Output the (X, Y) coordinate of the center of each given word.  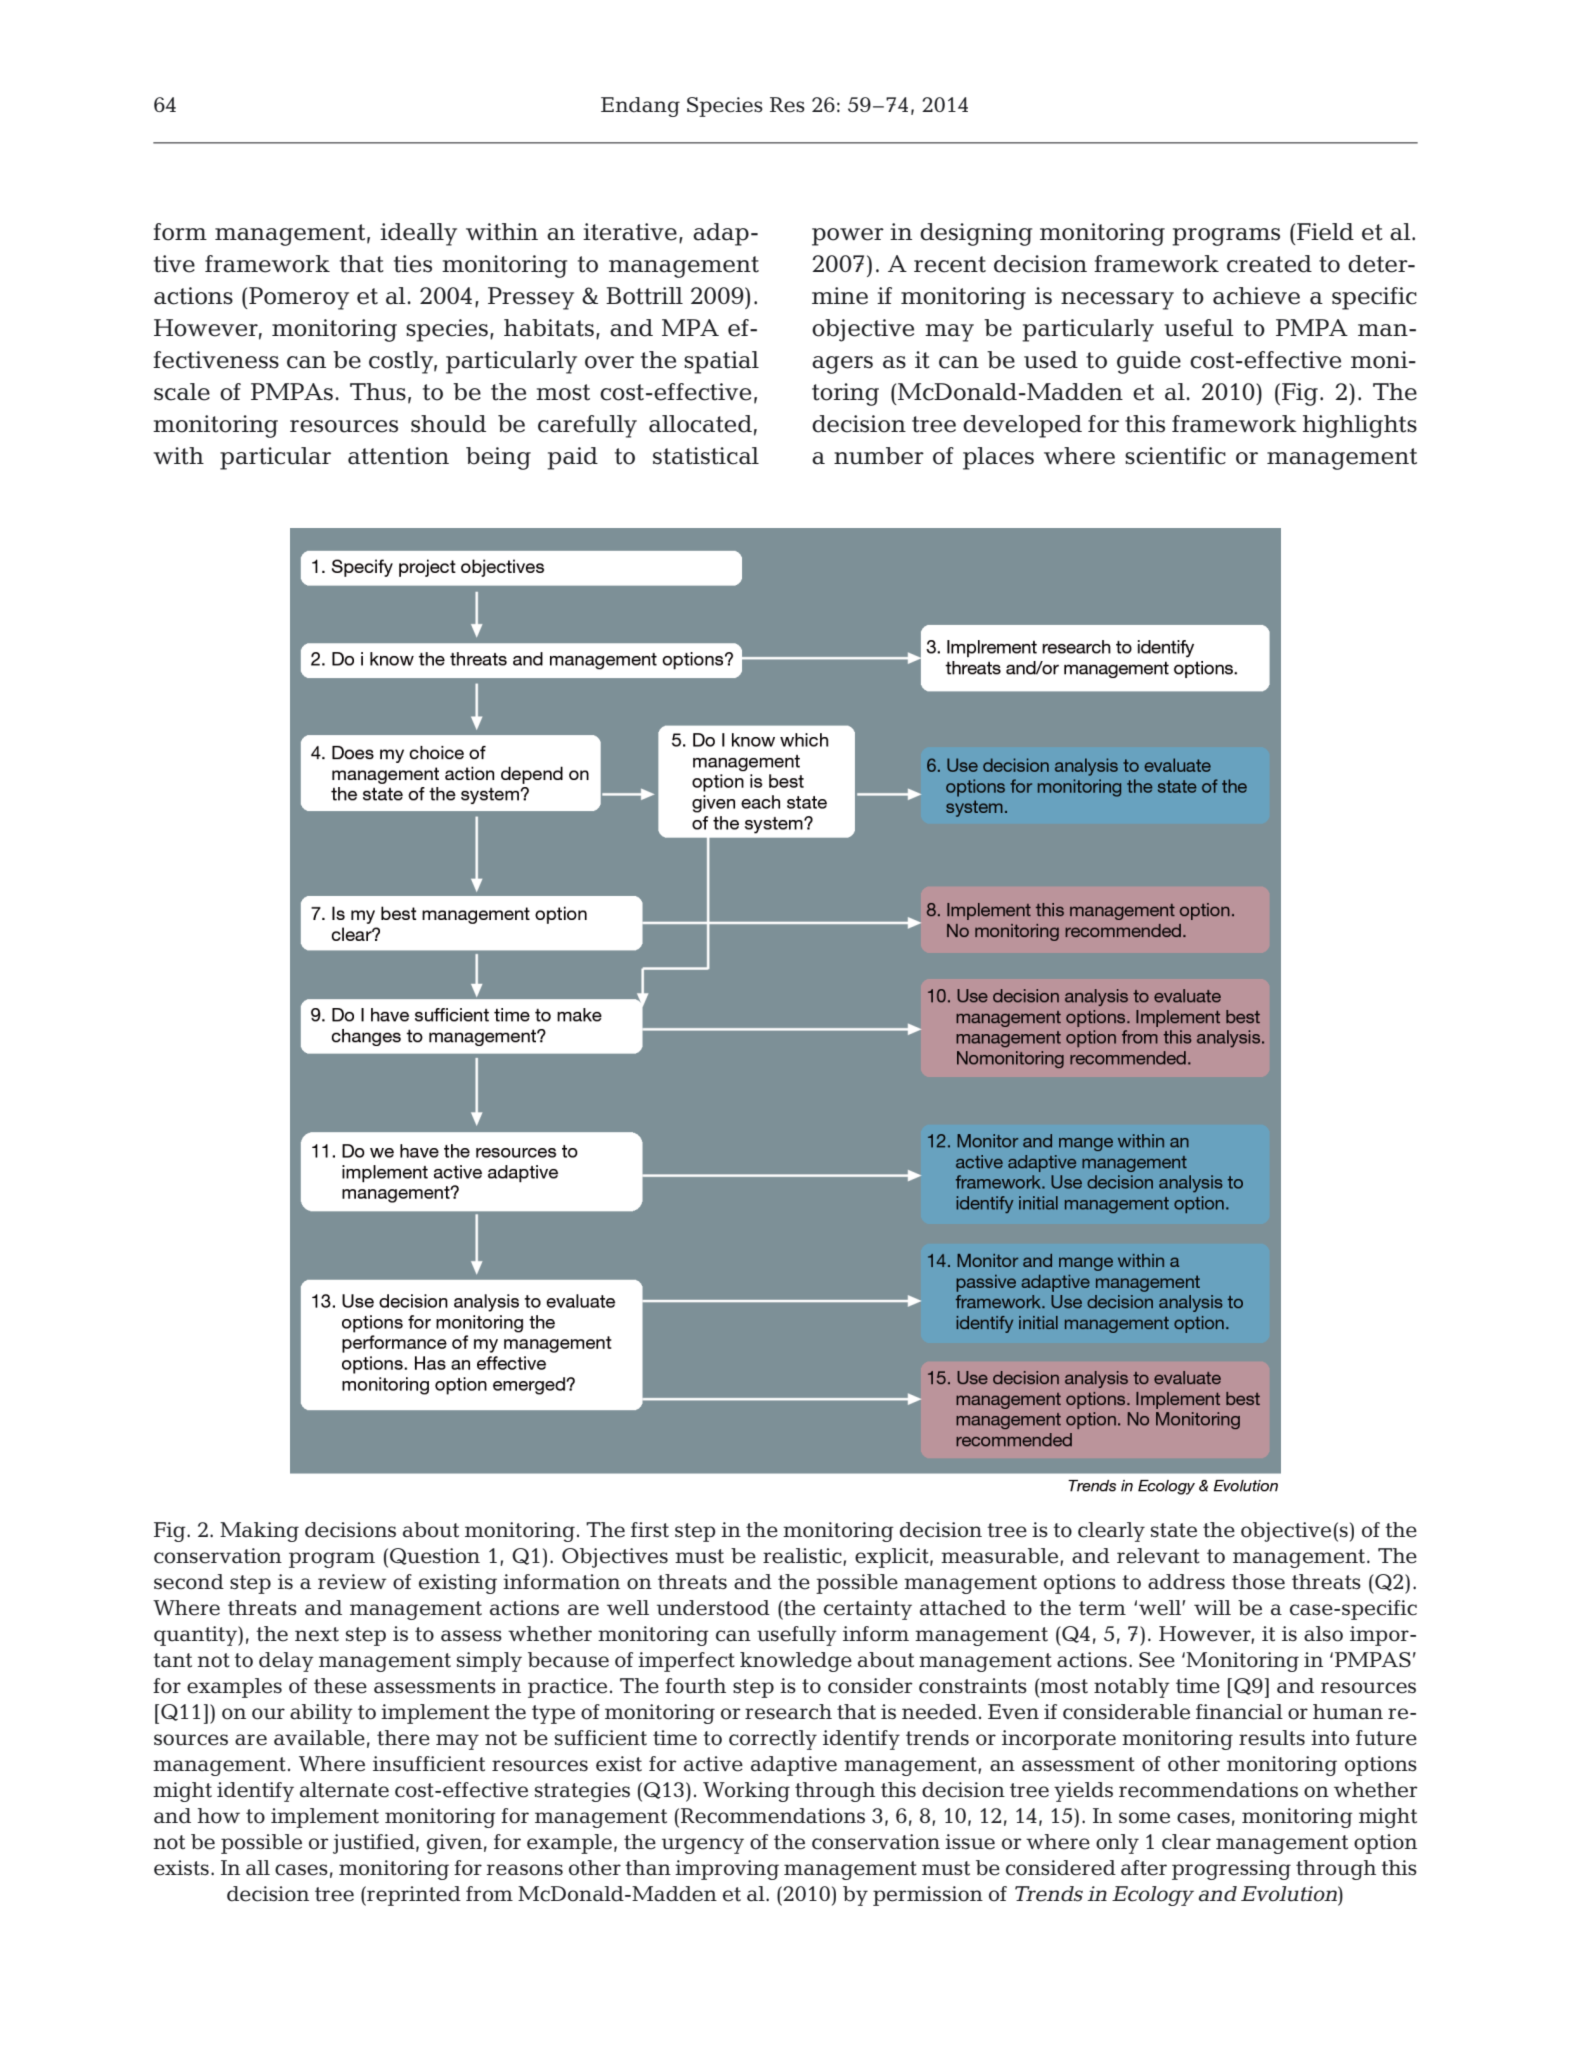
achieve (1256, 296)
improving (727, 1870)
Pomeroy (298, 298)
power (848, 237)
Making (259, 1532)
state (1174, 1530)
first (650, 1530)
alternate (344, 1790)
